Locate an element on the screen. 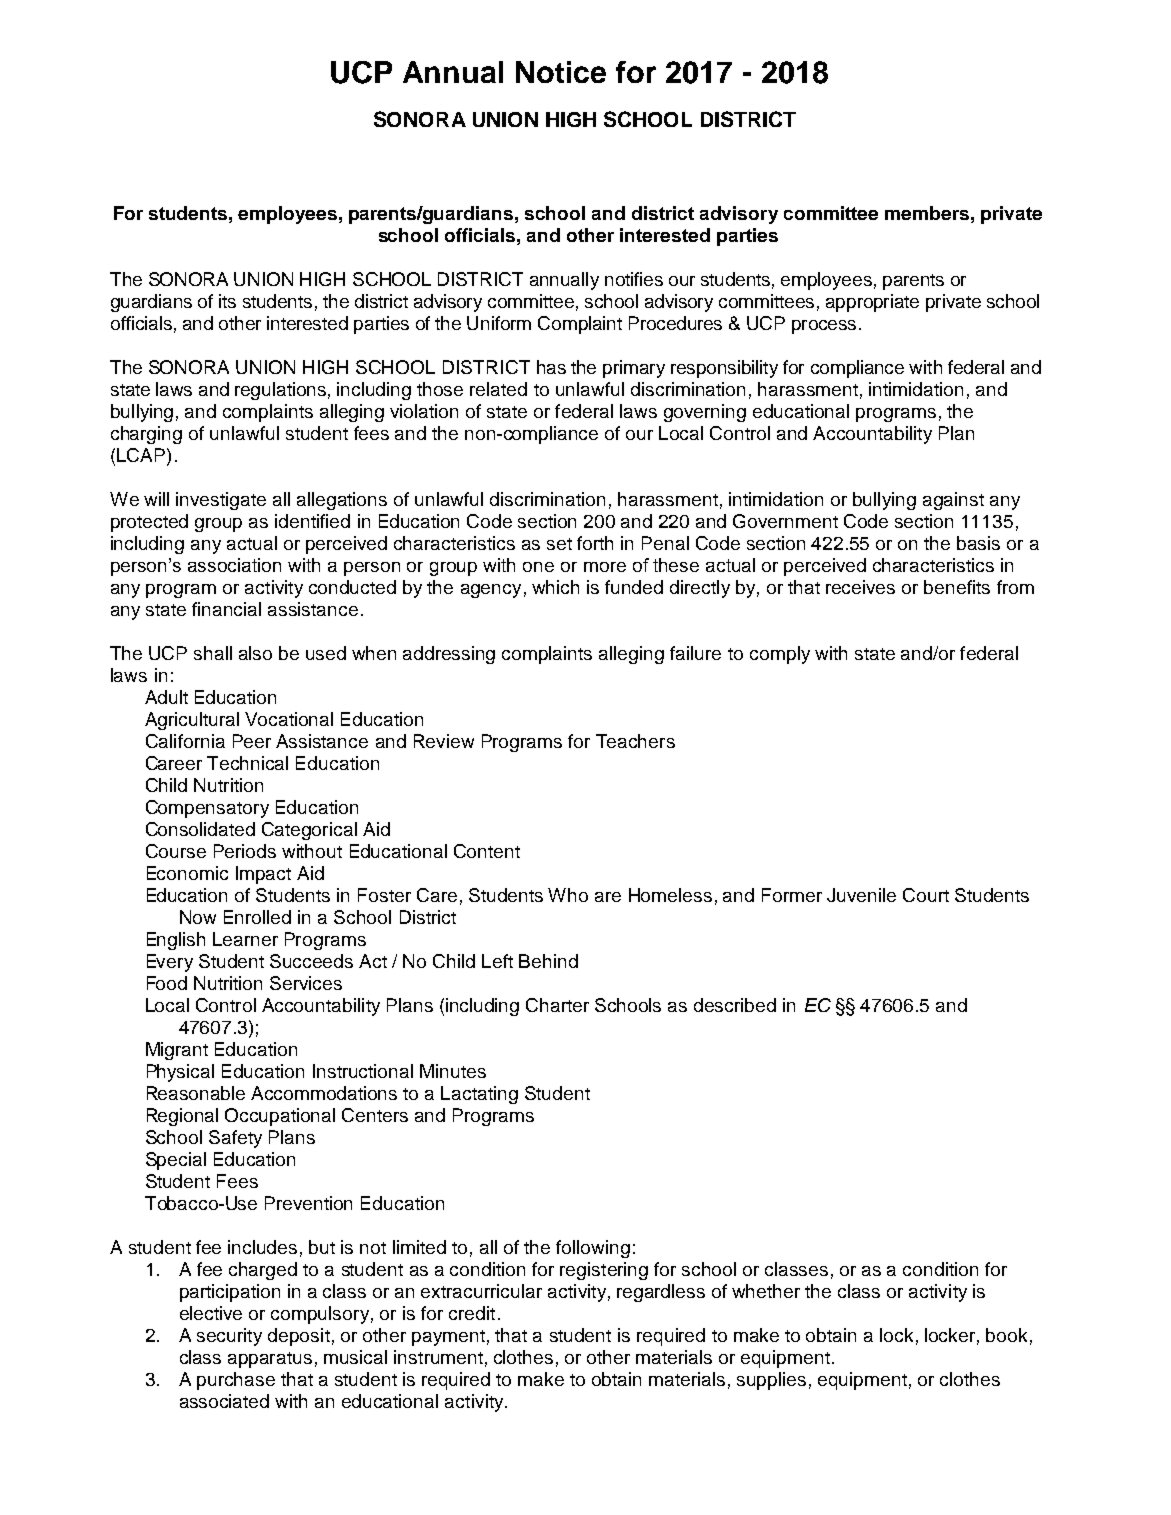 The image size is (1171, 1515). notifies is located at coordinates (634, 279).
